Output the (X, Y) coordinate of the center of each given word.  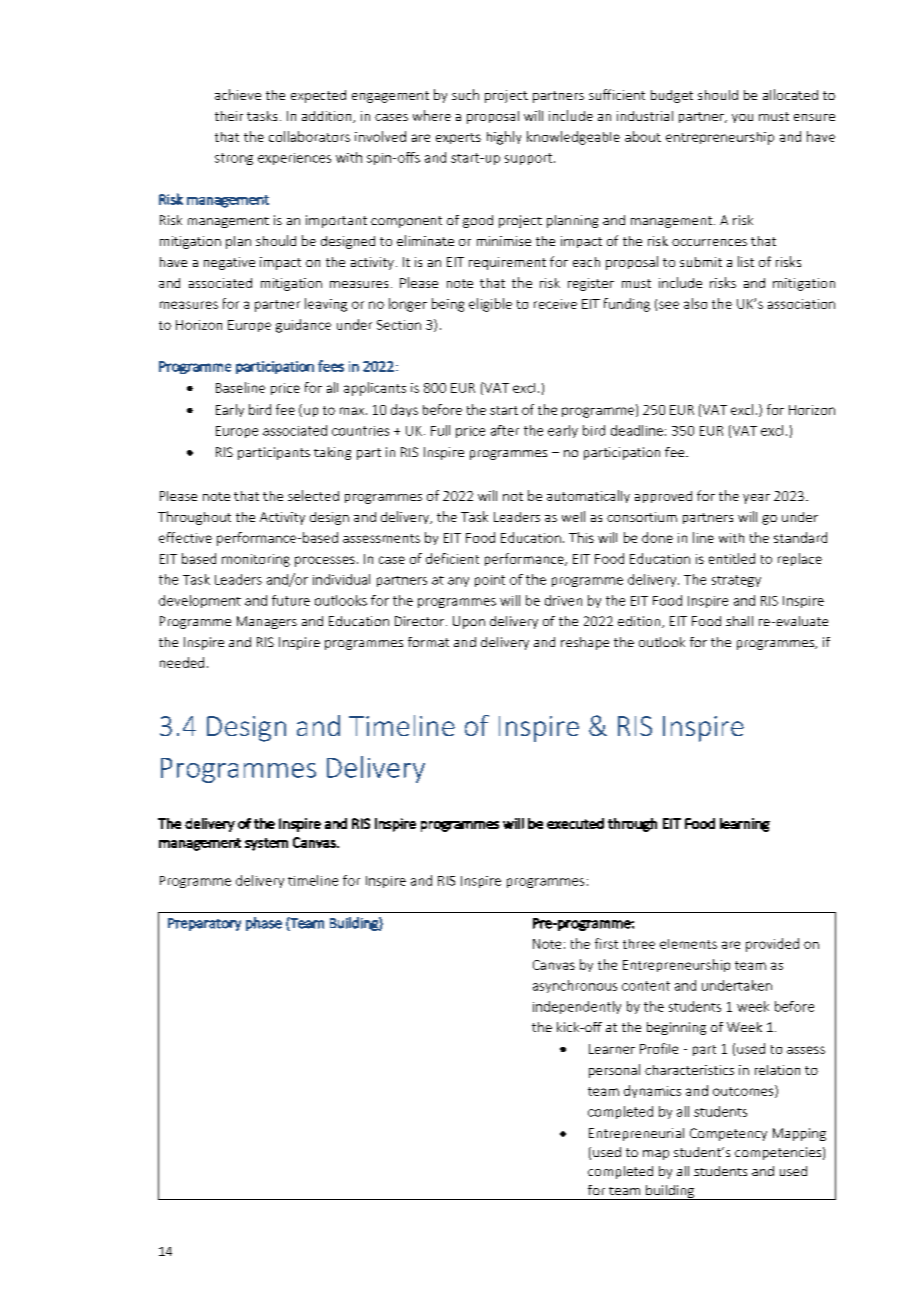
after (505, 430)
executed (575, 823)
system (266, 844)
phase (264, 924)
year (756, 499)
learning (745, 825)
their (229, 116)
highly (504, 138)
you (742, 118)
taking (332, 453)
